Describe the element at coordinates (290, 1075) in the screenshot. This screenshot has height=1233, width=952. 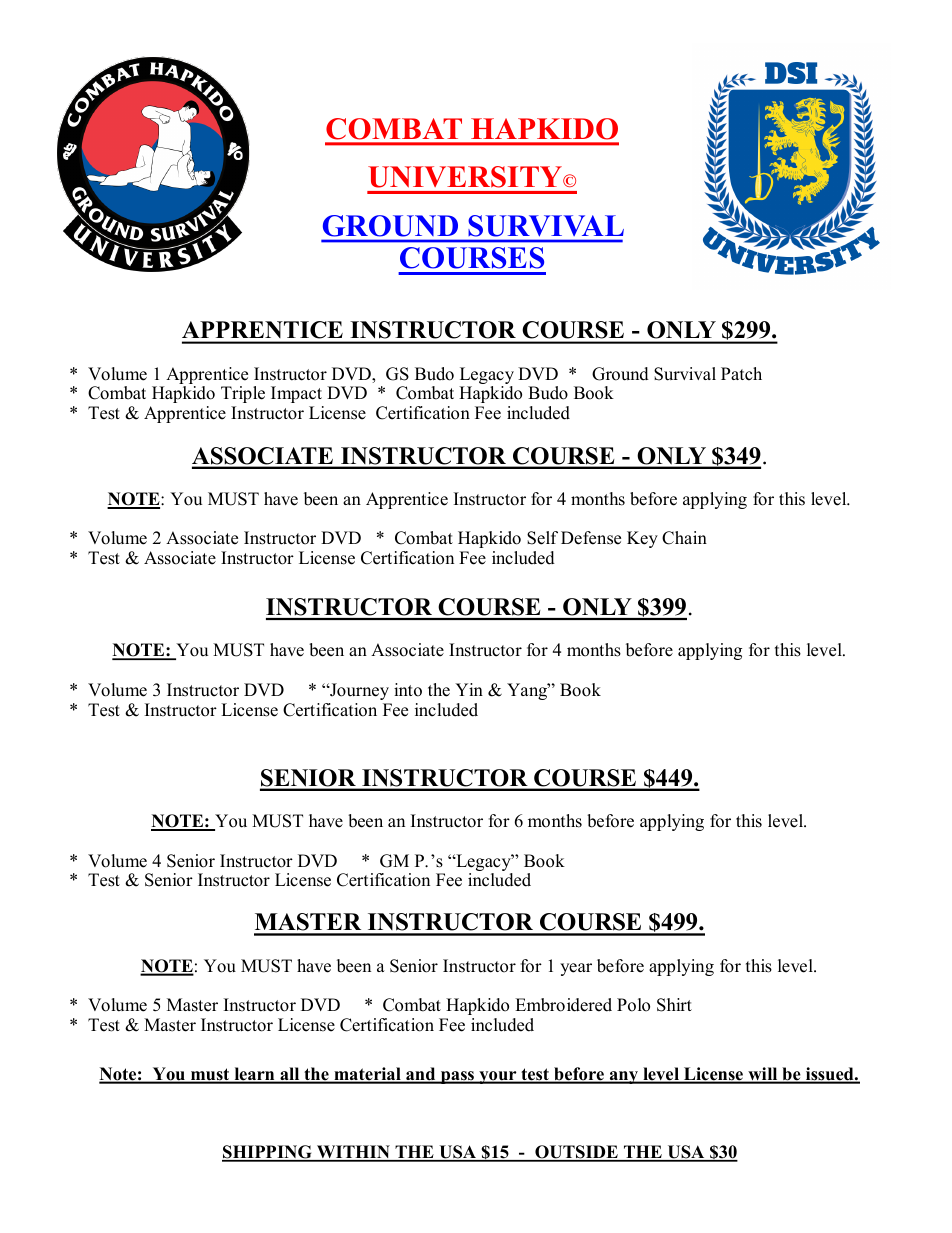
I see `all` at that location.
